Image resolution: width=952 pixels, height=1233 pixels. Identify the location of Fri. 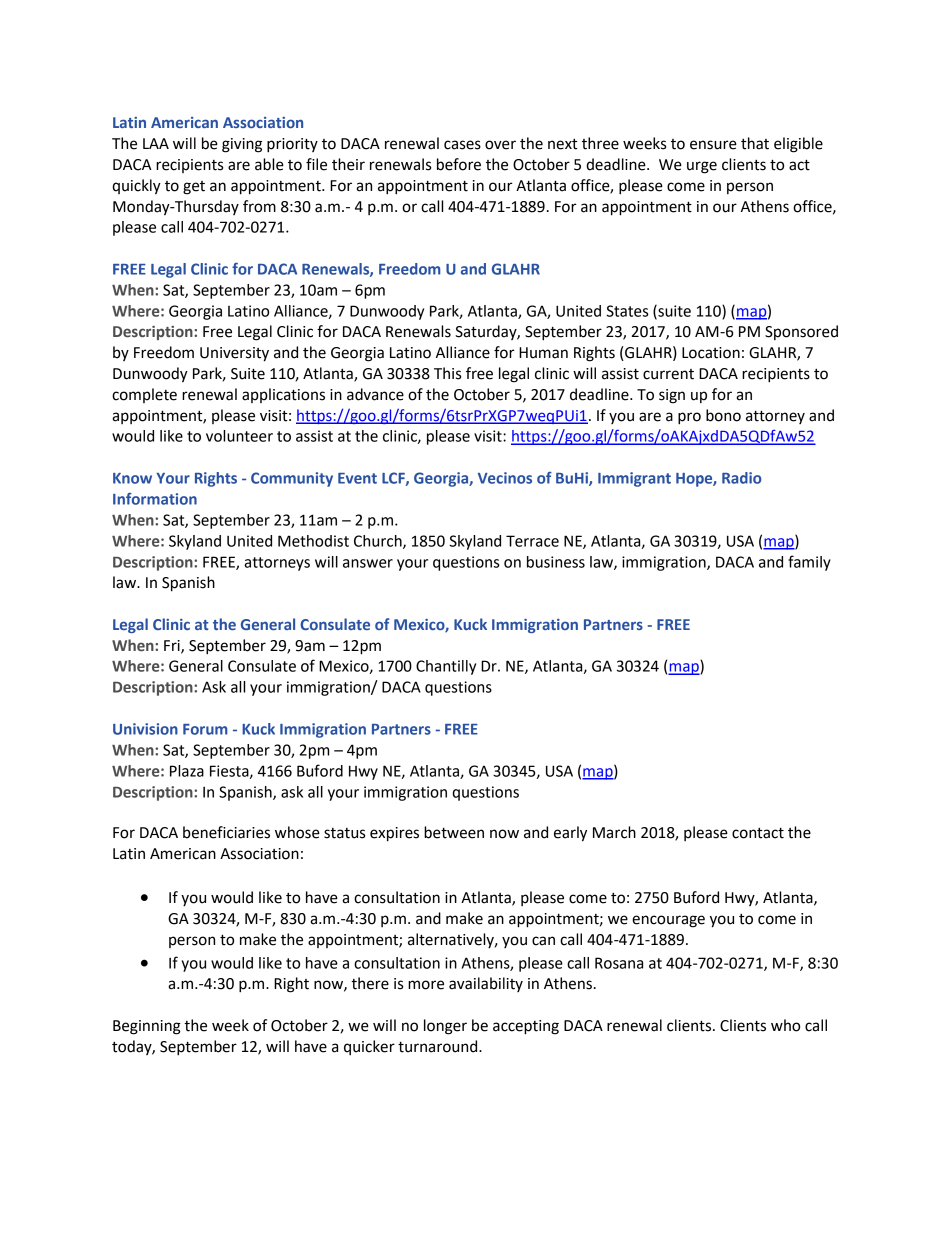
(173, 646).
